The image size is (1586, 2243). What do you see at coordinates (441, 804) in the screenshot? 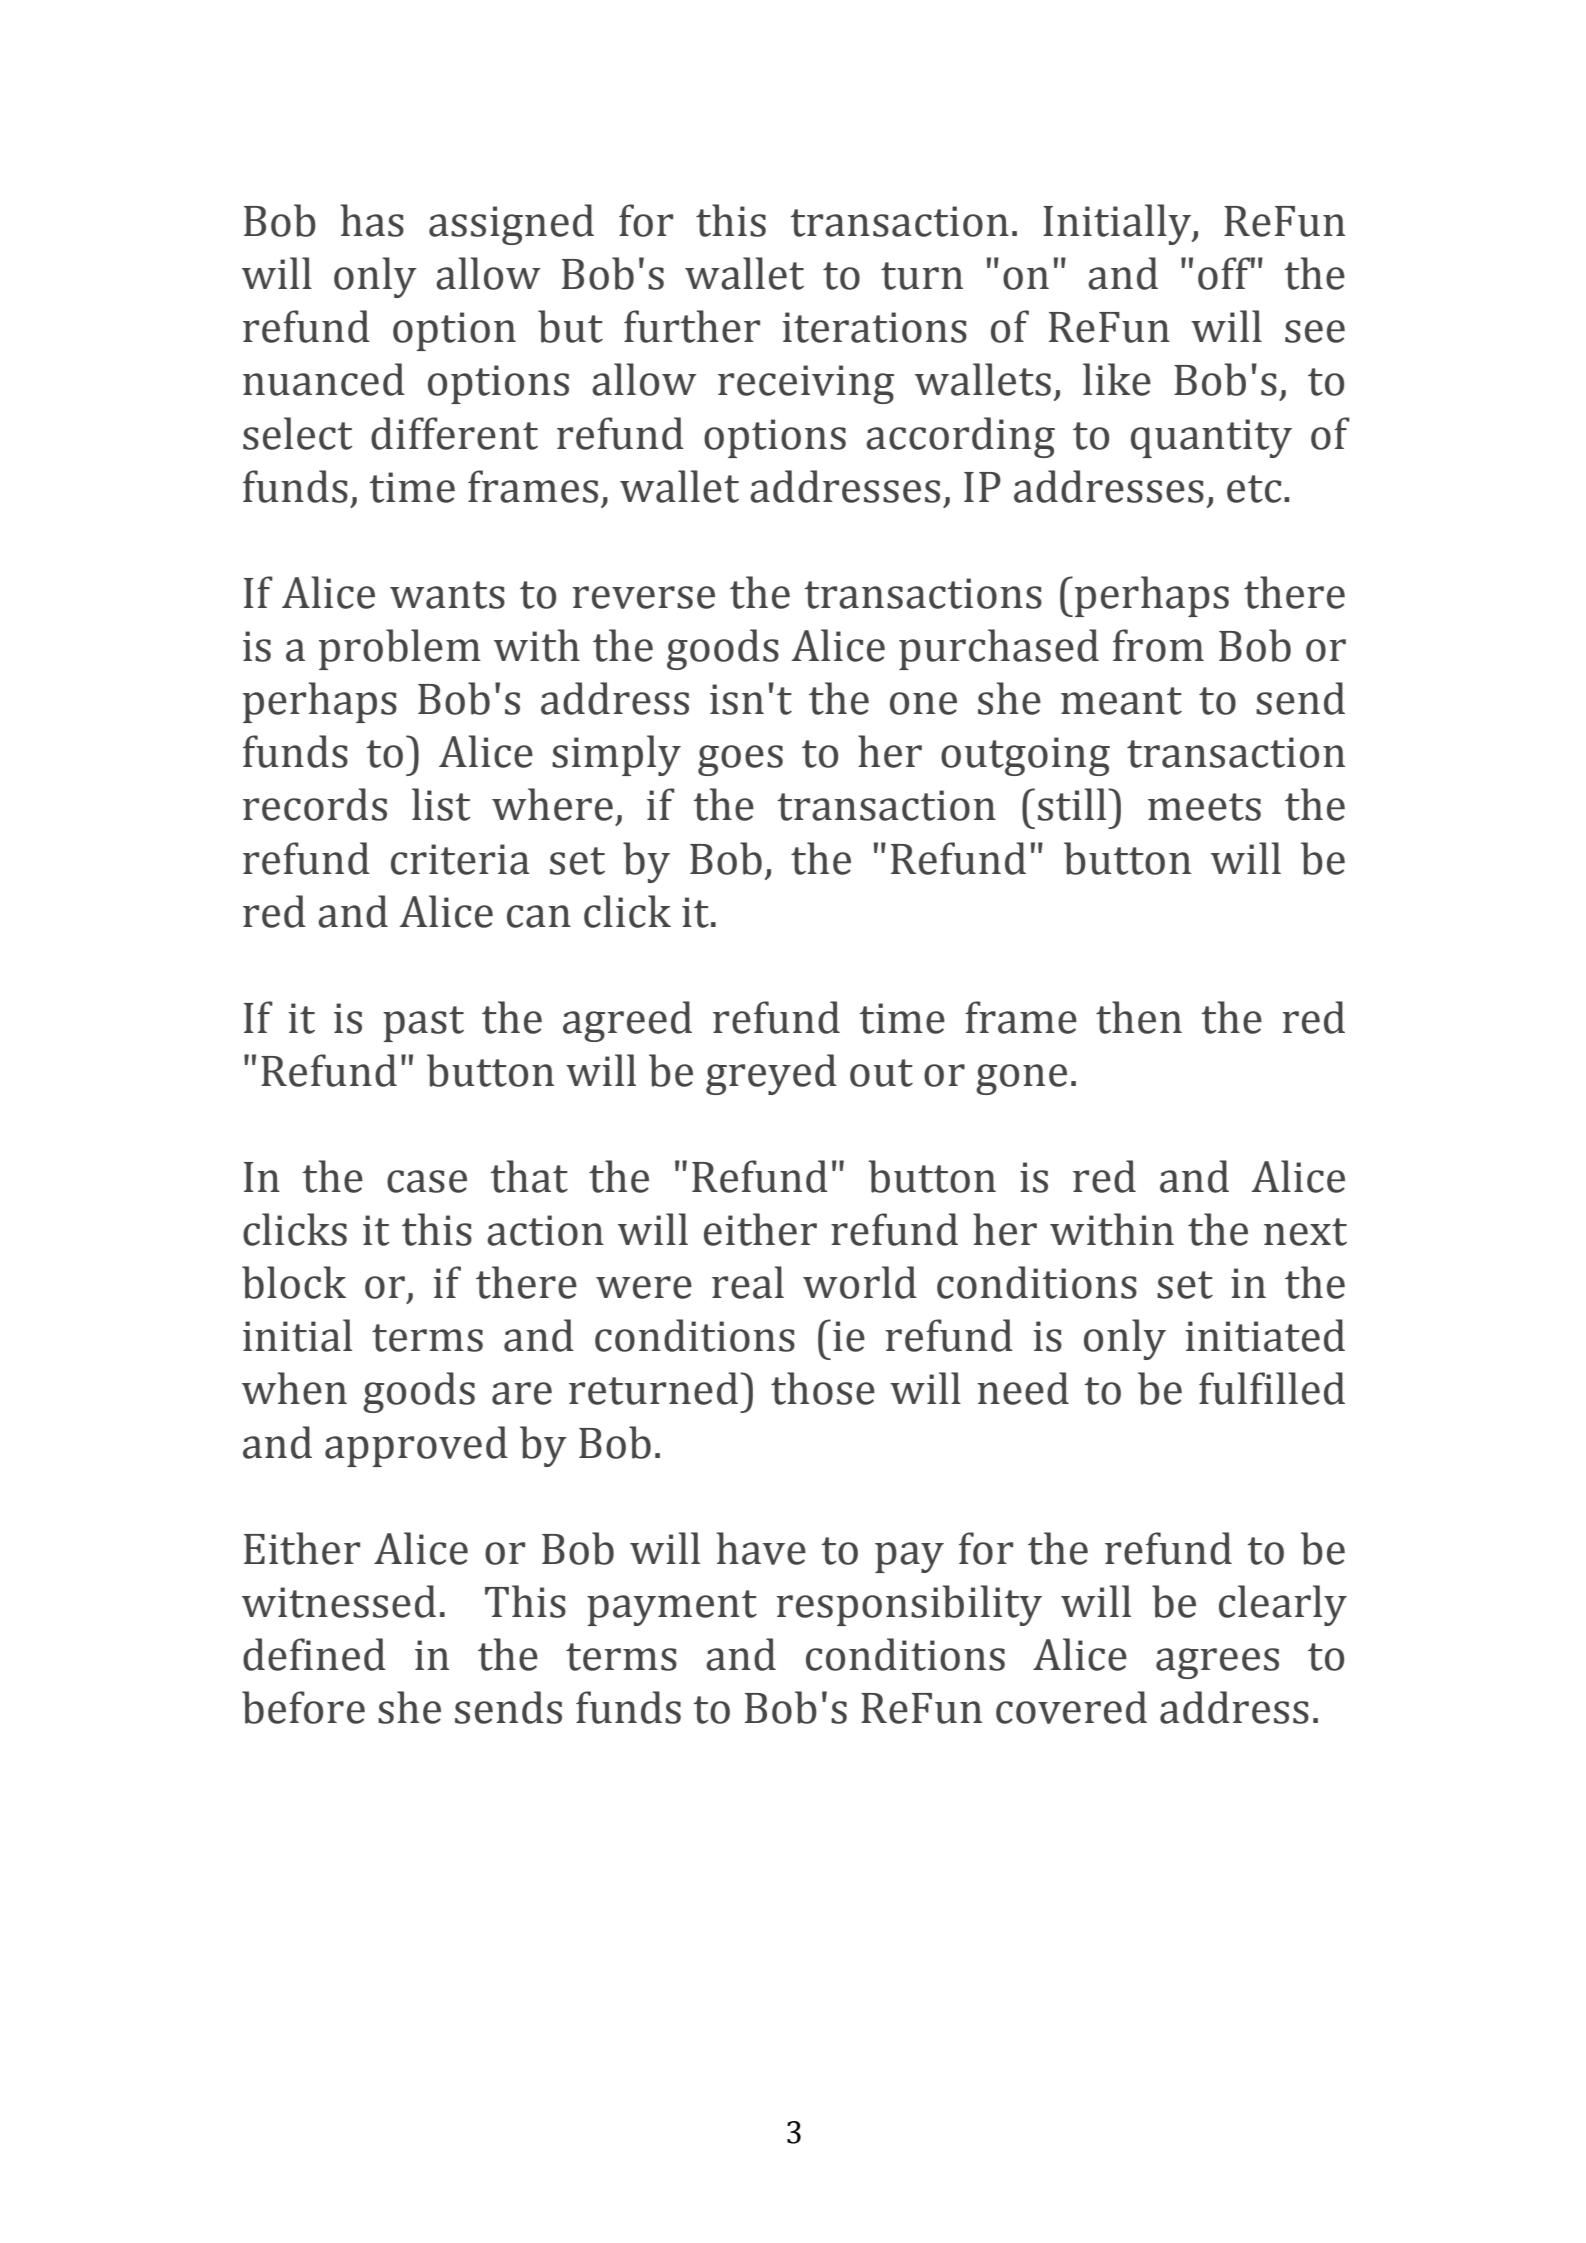
I see `list` at bounding box center [441, 804].
